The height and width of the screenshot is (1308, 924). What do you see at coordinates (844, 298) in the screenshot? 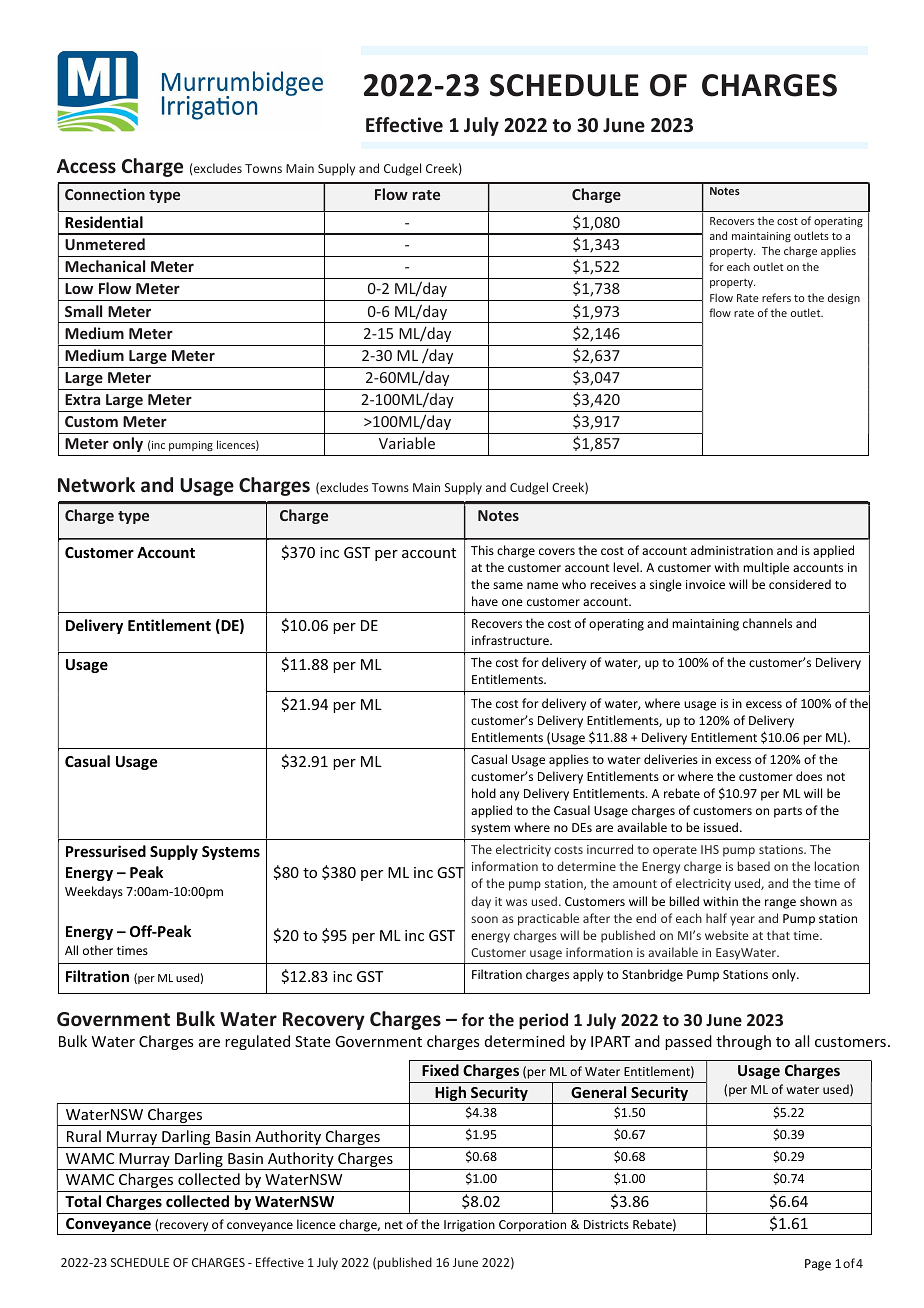
I see `design` at bounding box center [844, 298].
